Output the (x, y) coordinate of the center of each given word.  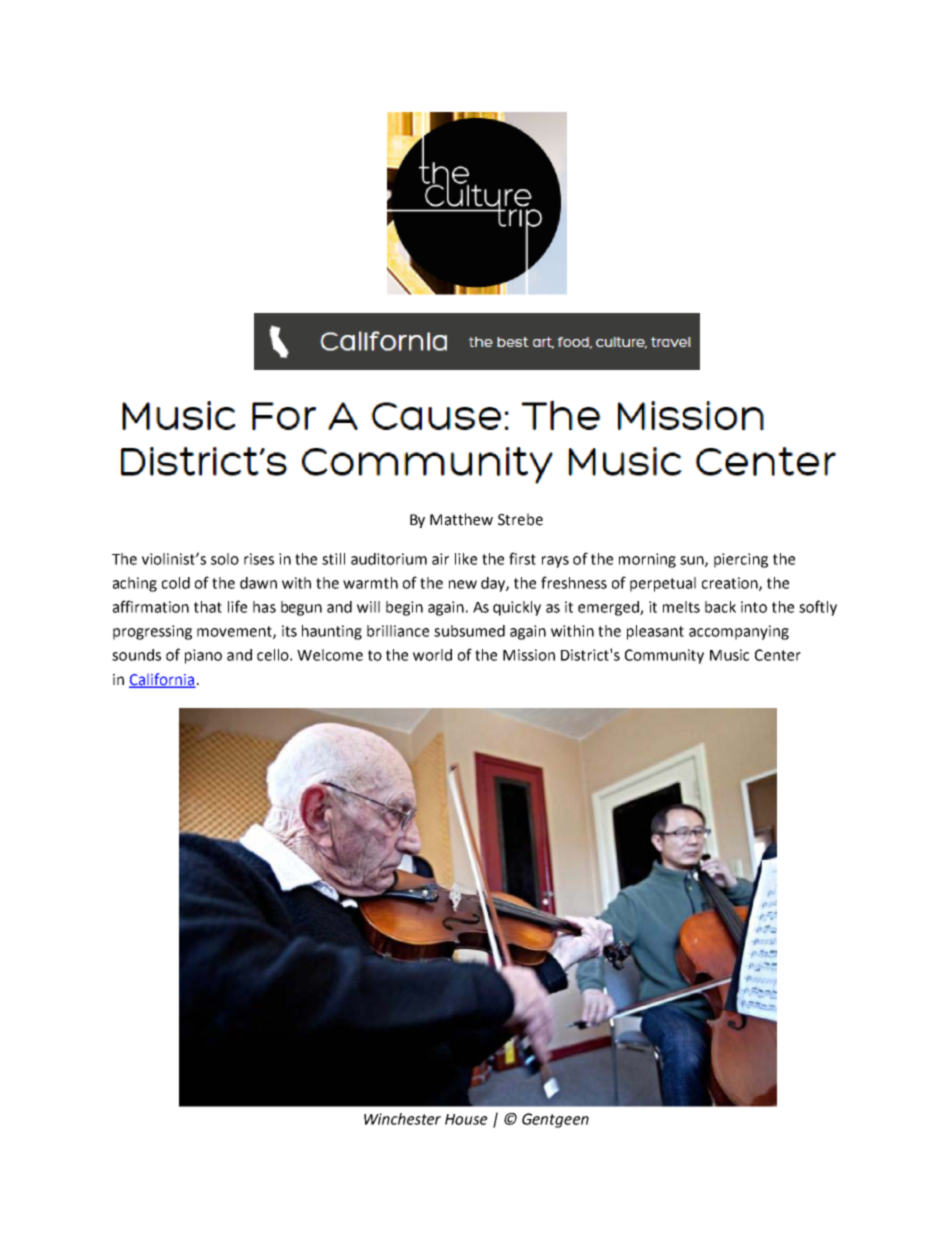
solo (225, 559)
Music (729, 655)
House (466, 1119)
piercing (741, 560)
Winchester (402, 1119)
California (162, 680)
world (432, 655)
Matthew (461, 519)
